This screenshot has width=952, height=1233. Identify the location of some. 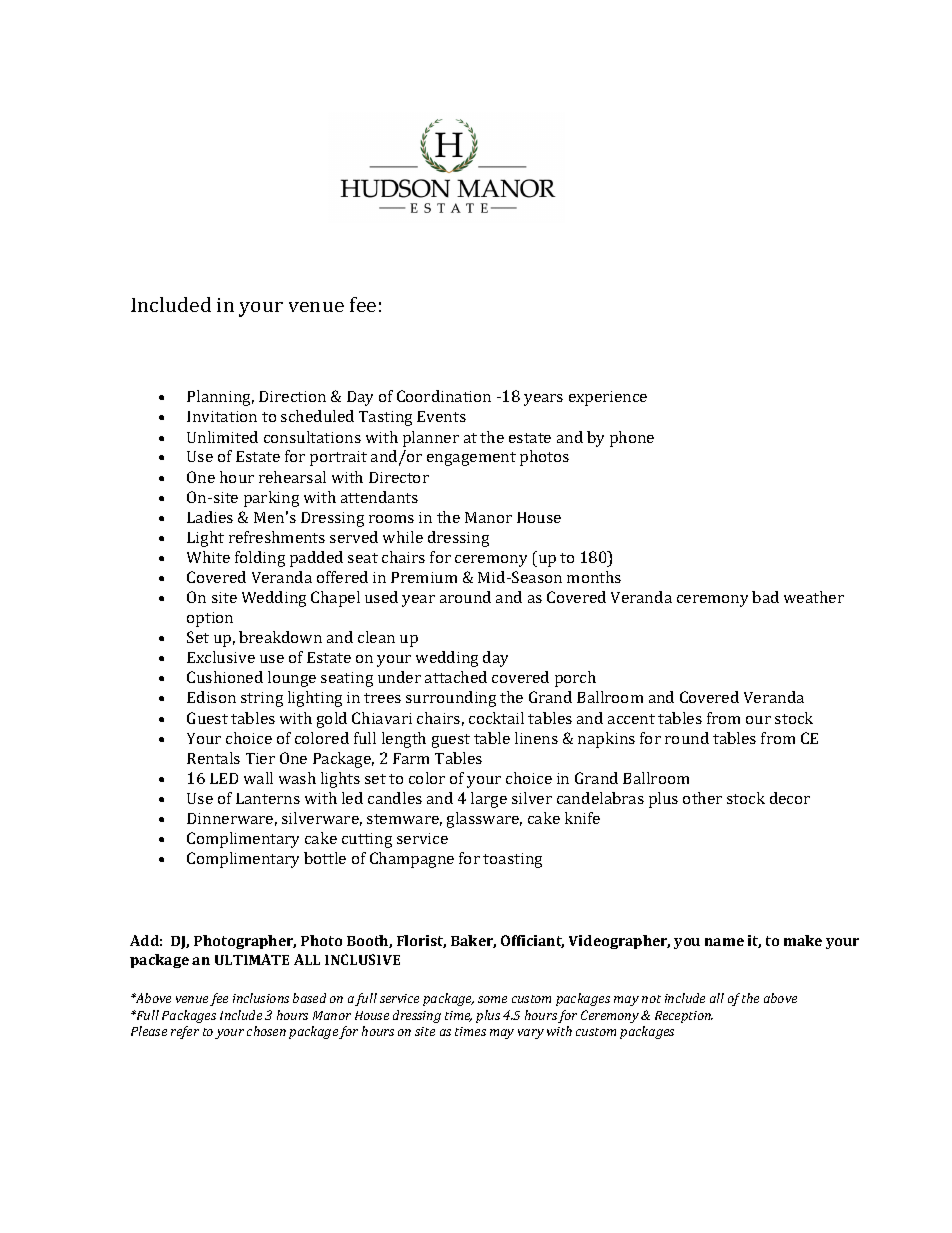
(492, 999).
